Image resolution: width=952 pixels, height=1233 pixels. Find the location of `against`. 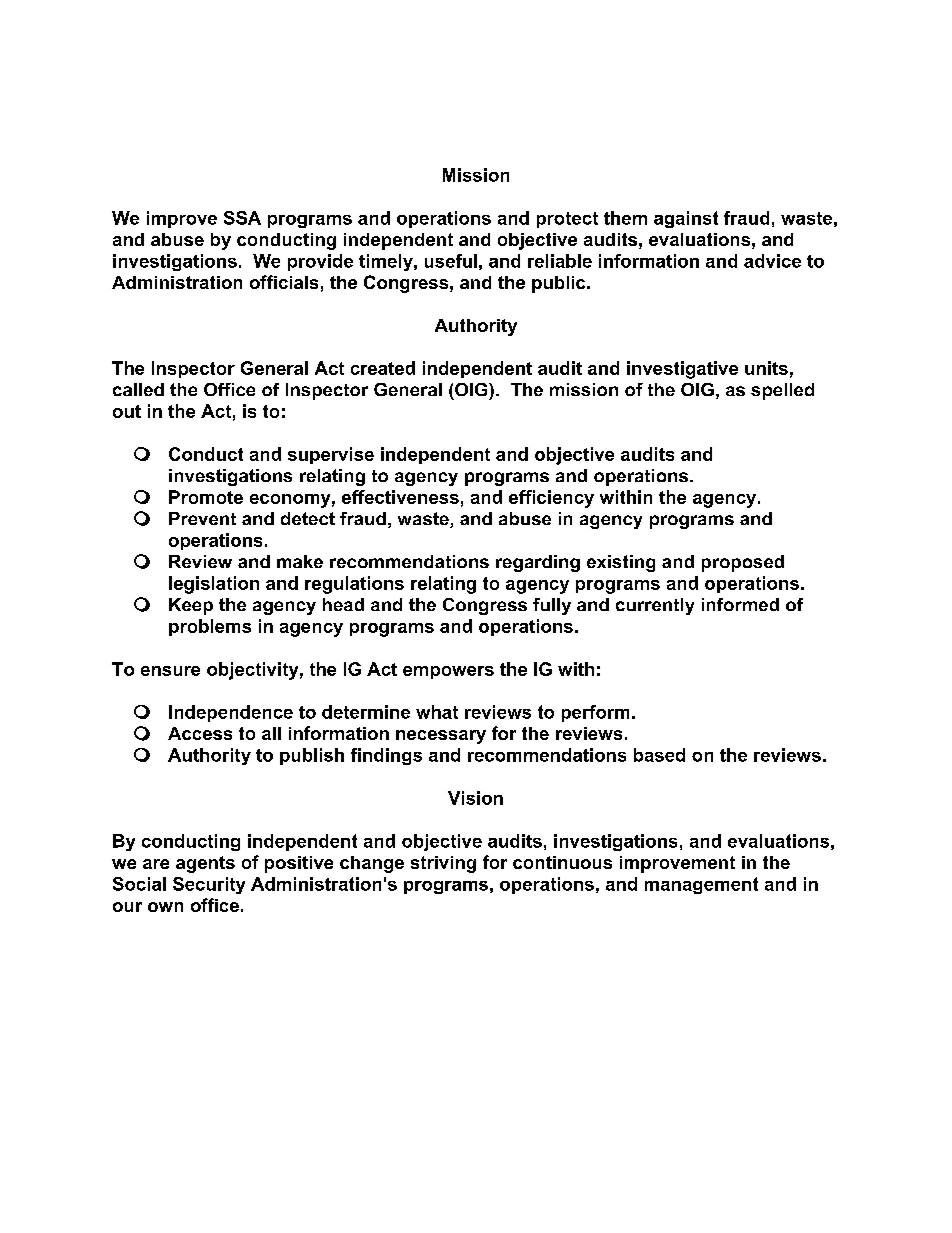

against is located at coordinates (686, 219).
